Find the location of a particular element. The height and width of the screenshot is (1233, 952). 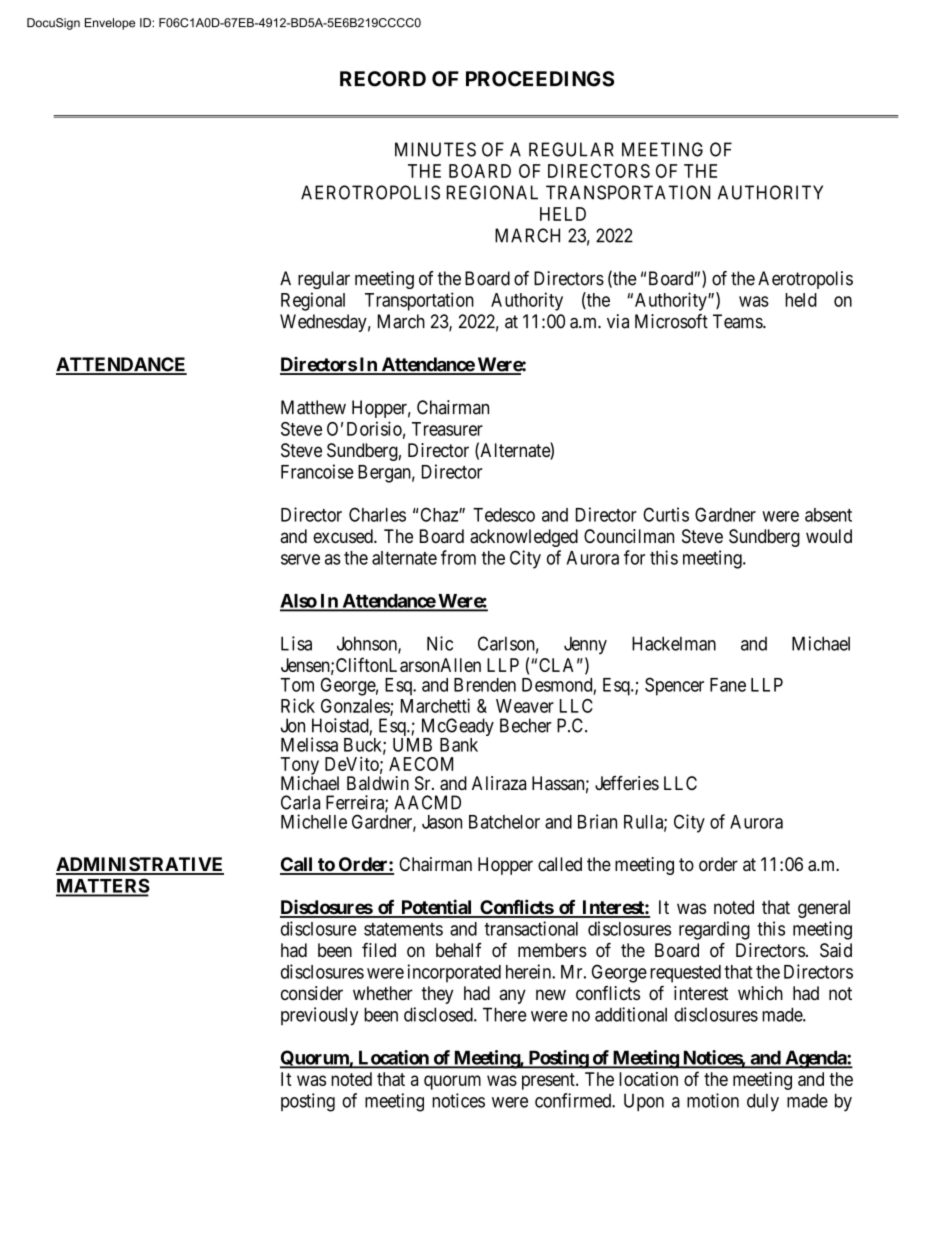

RECORD is located at coordinates (383, 79).
